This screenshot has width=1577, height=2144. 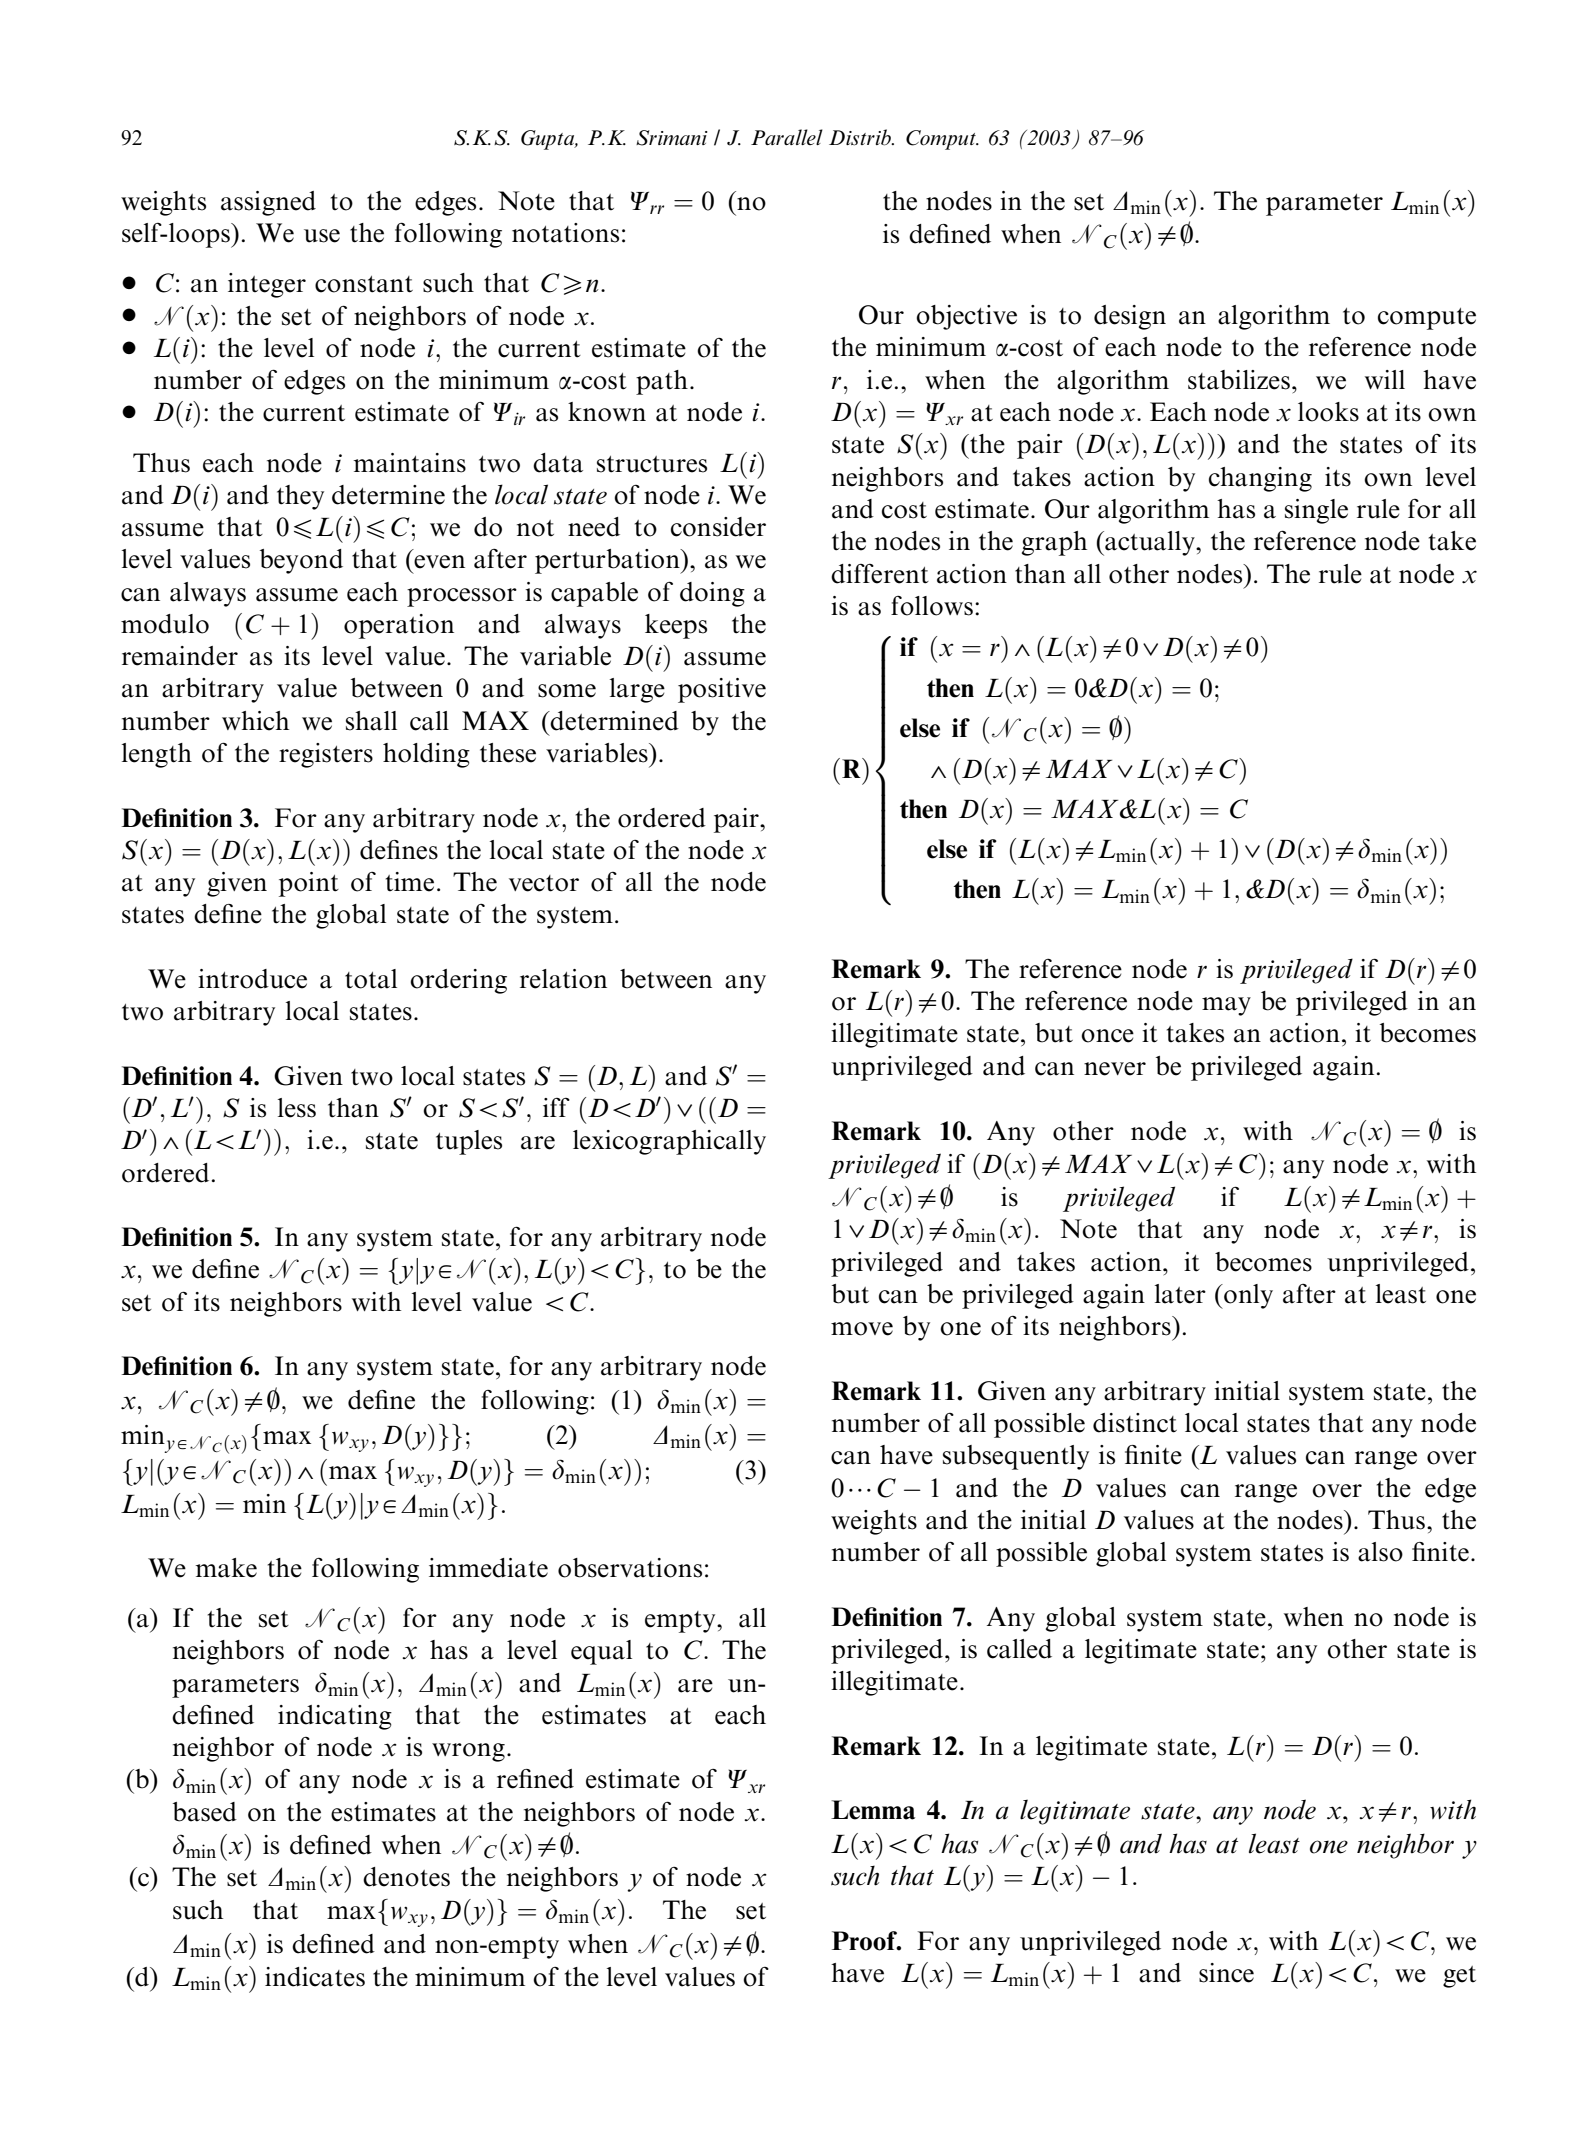 I want to click on may, so click(x=1226, y=1006).
